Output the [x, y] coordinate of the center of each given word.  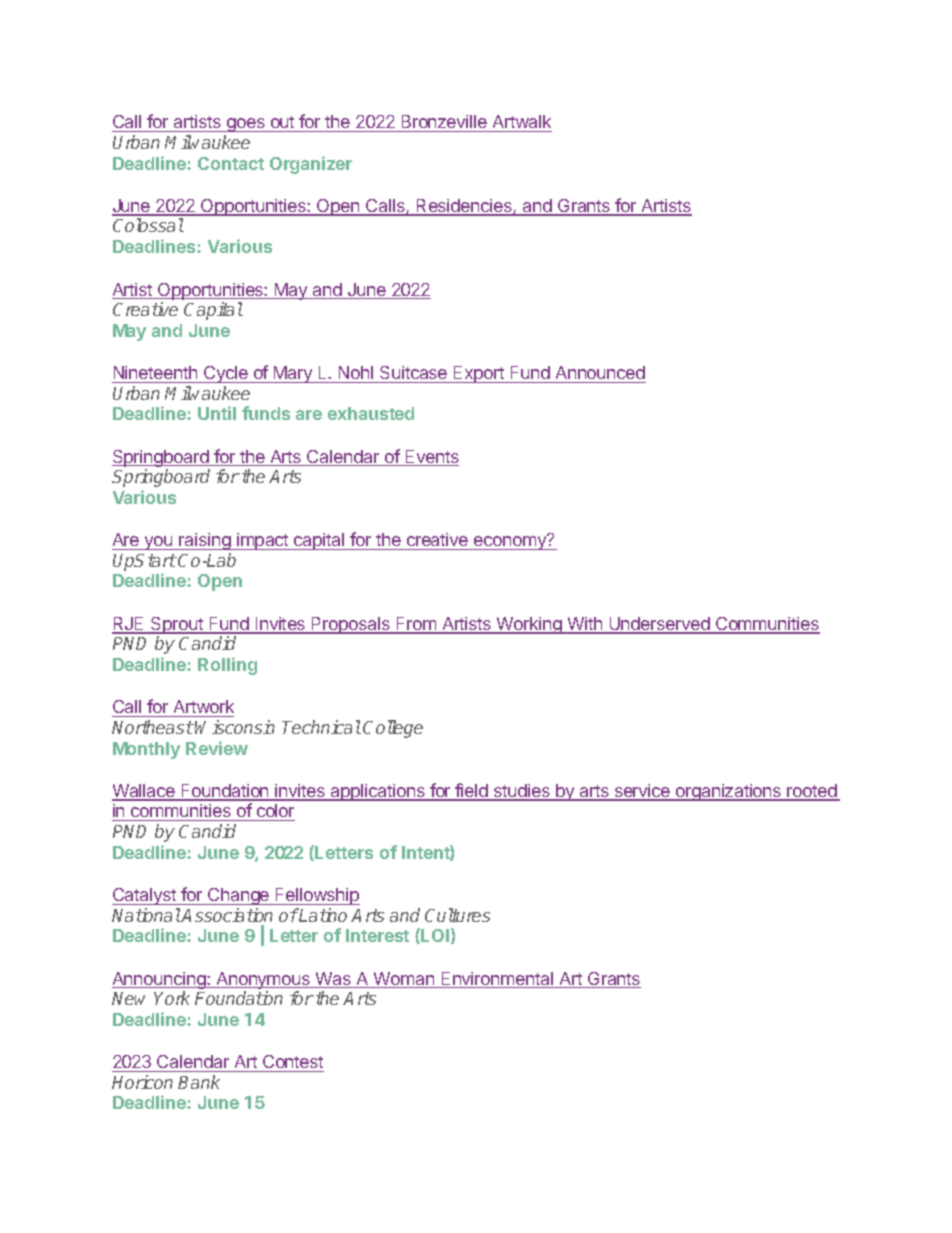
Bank [199, 1082]
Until [217, 413]
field [472, 791]
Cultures [457, 915]
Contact [231, 163]
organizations [729, 792]
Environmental [497, 980]
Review [217, 748]
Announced [600, 372]
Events [431, 458]
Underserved [659, 625]
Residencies [464, 207]
